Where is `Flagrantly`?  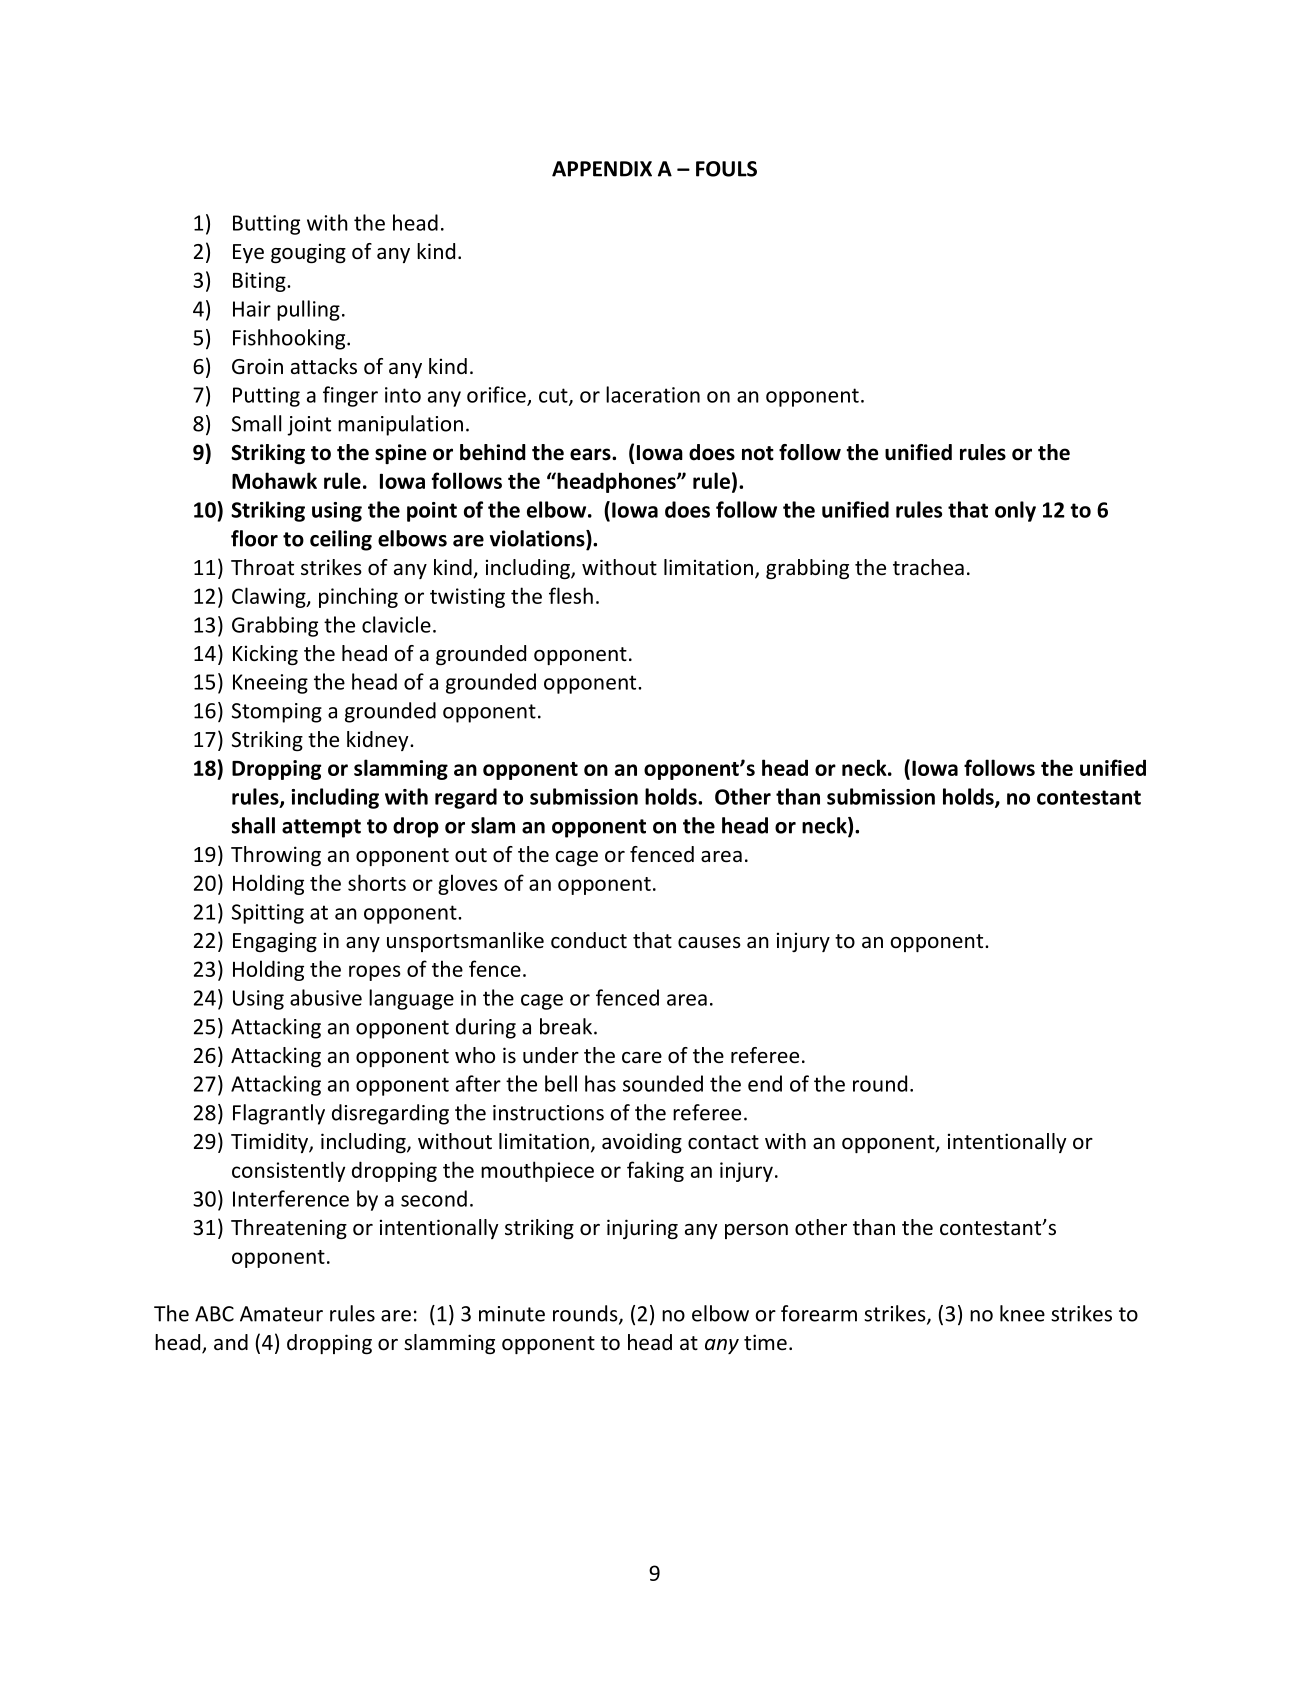 Flagrantly is located at coordinates (279, 1114).
